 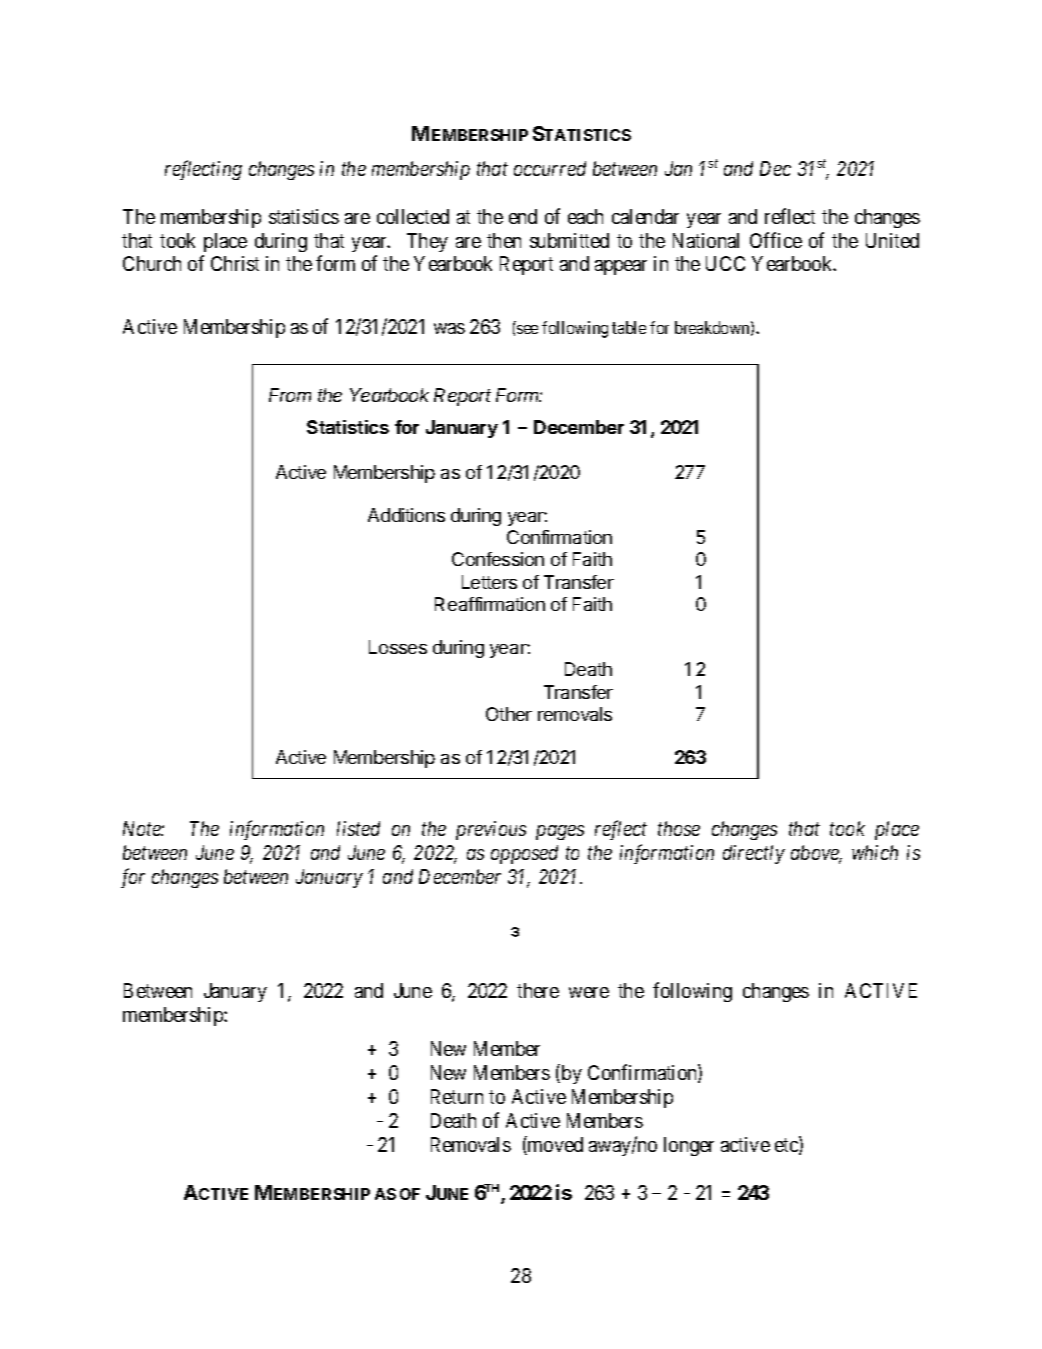 What do you see at coordinates (489, 582) in the image?
I see `Letters` at bounding box center [489, 582].
